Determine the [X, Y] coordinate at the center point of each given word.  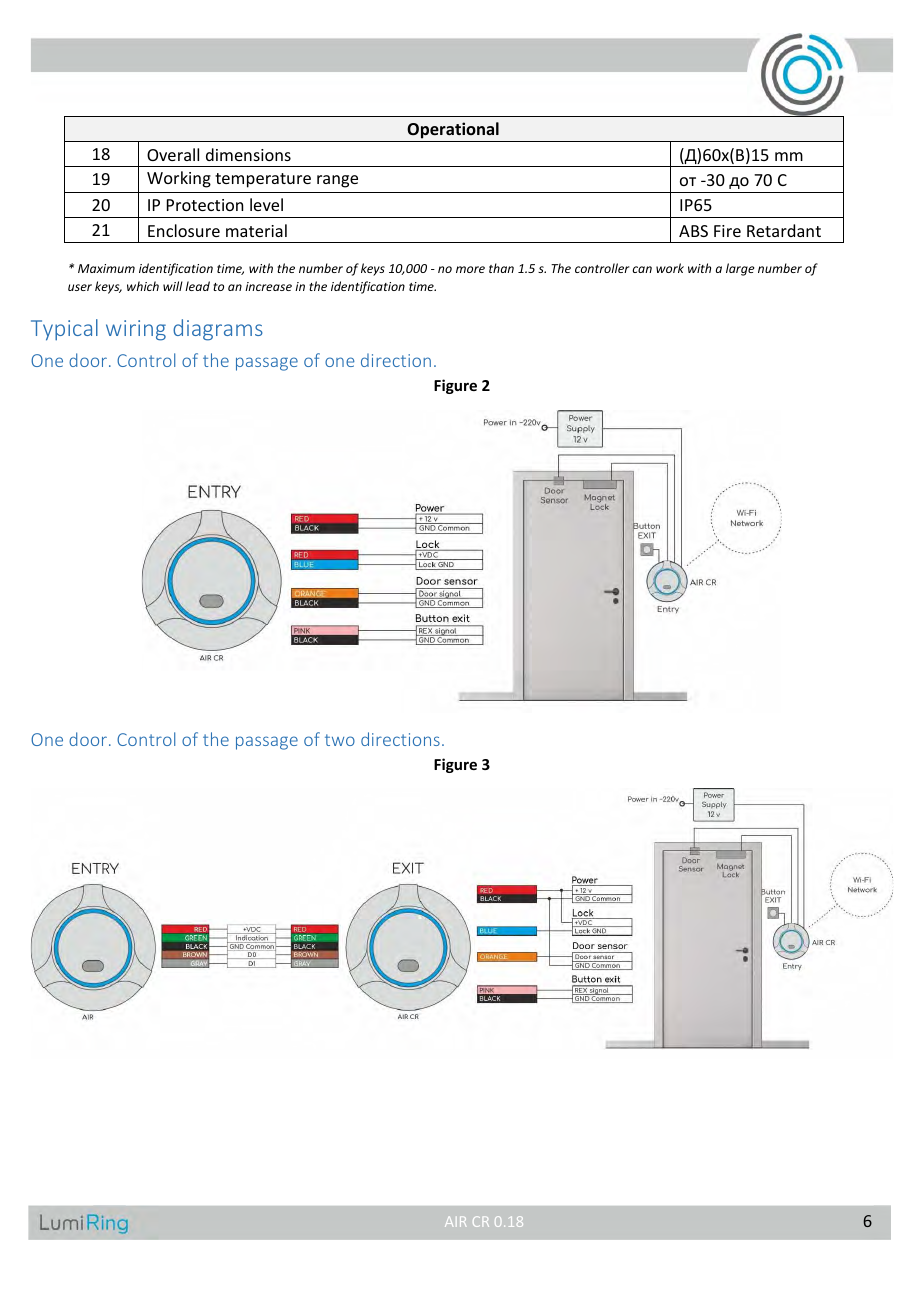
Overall [173, 154]
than [501, 268]
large [740, 269]
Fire [727, 231]
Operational [453, 130]
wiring [136, 330]
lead [197, 286]
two [340, 740]
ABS [693, 231]
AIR [455, 1221]
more [470, 269]
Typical [64, 330]
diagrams [218, 330]
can [642, 269]
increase [268, 286]
